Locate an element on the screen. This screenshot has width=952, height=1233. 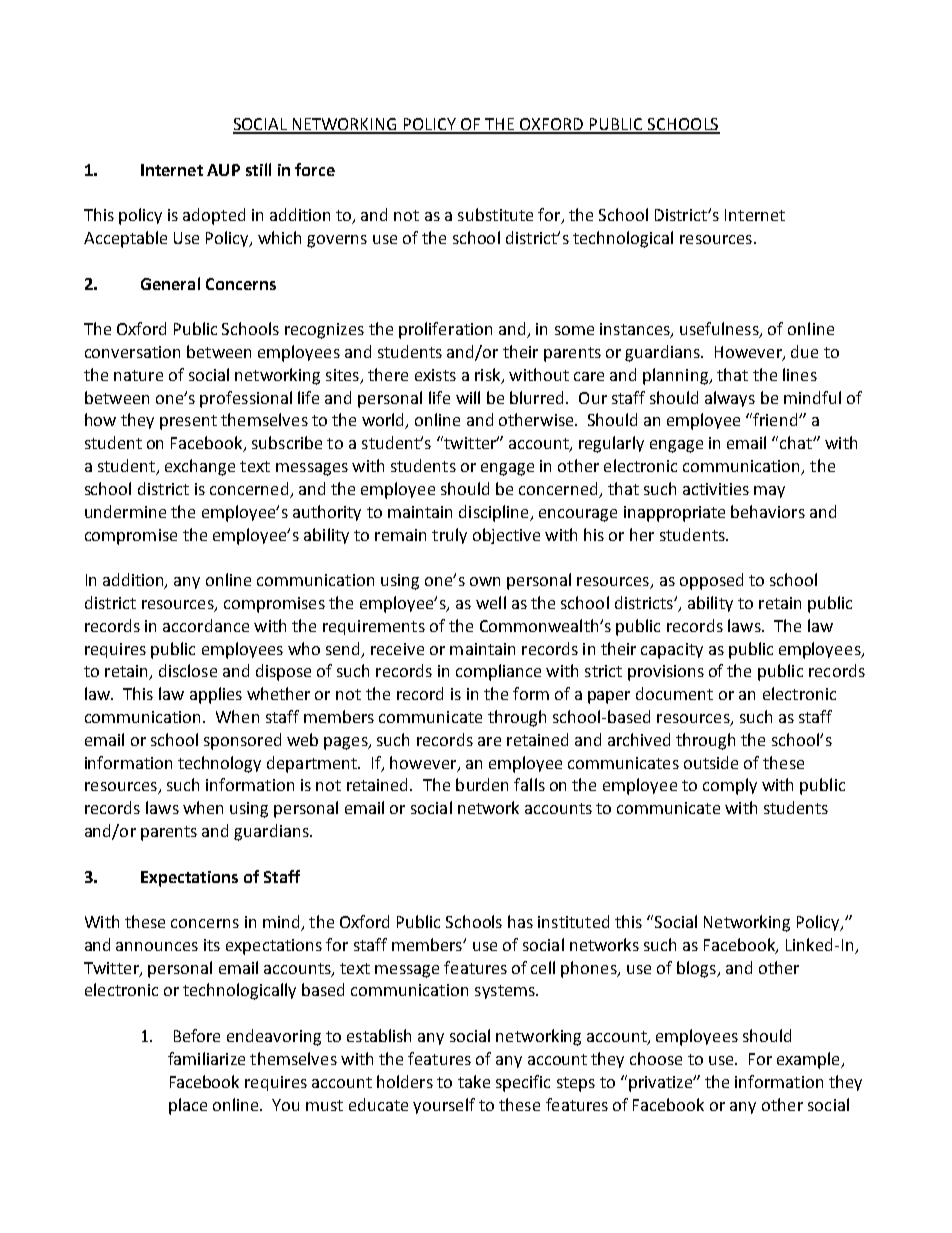
substitute is located at coordinates (495, 214).
